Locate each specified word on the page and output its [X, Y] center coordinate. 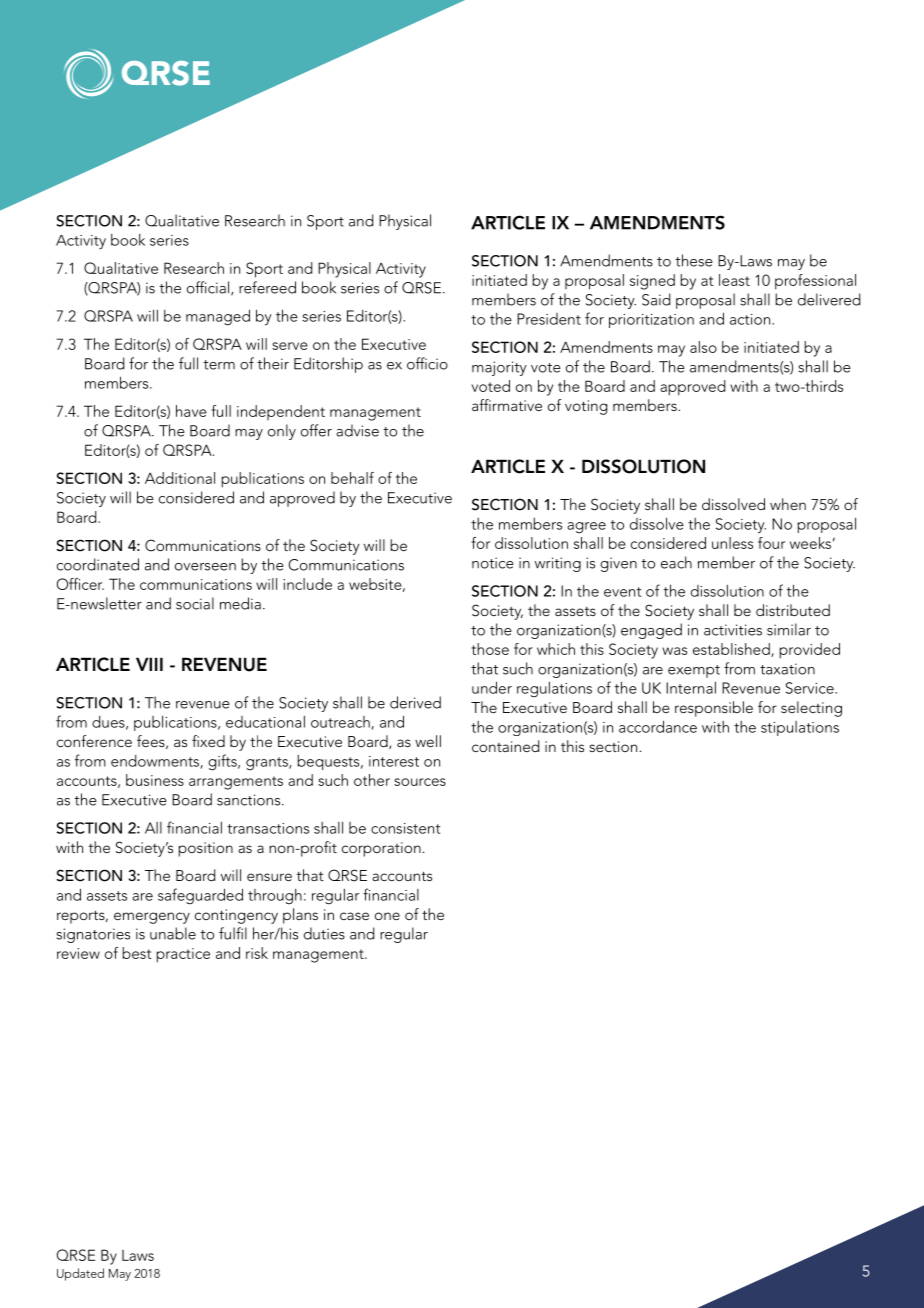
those [490, 649]
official [209, 288]
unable [173, 933]
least [734, 280]
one [387, 916]
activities [733, 630]
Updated [80, 1274]
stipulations [800, 728]
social [195, 603]
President [549, 319]
